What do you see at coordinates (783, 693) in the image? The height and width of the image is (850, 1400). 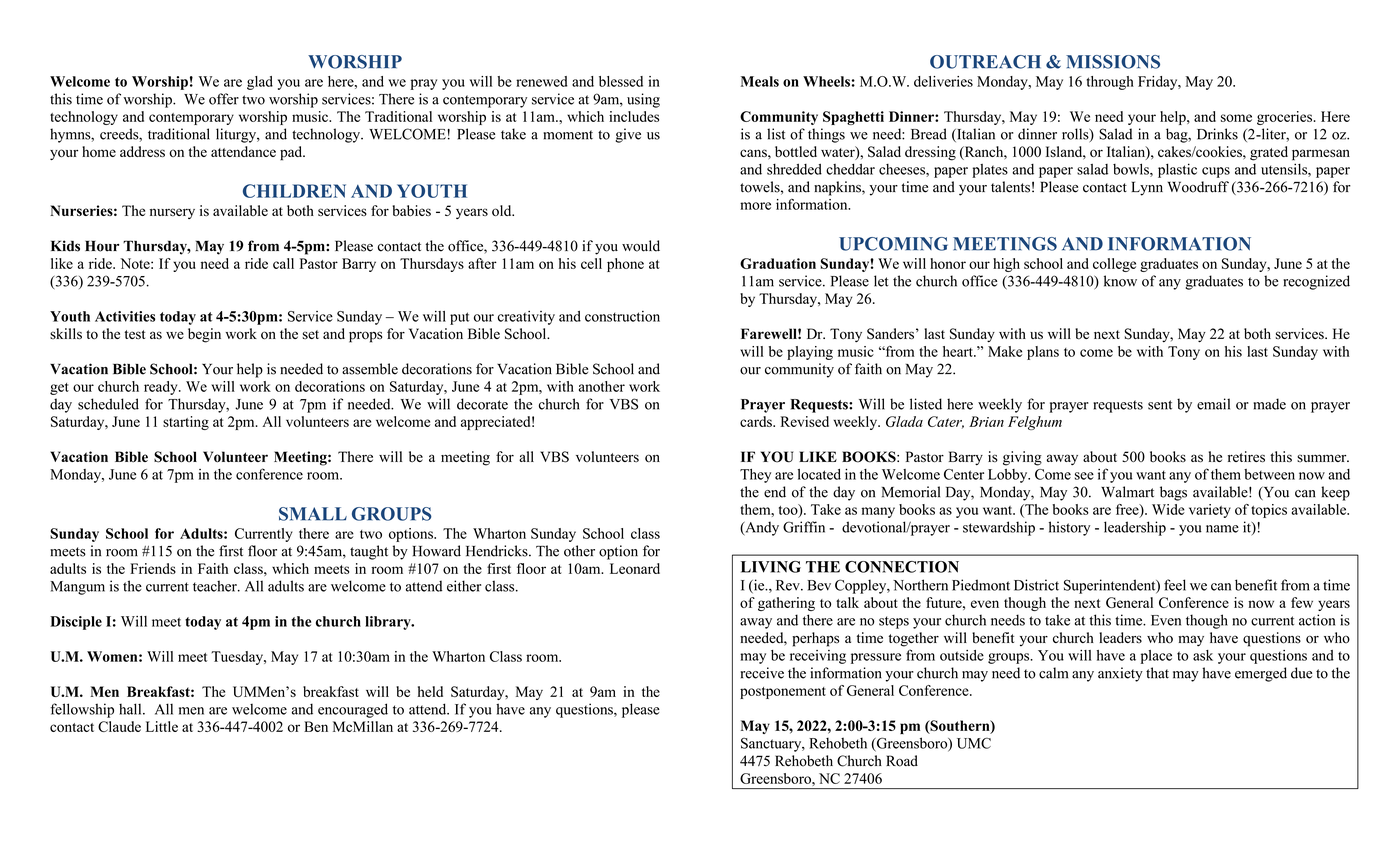 I see `postponement` at bounding box center [783, 693].
